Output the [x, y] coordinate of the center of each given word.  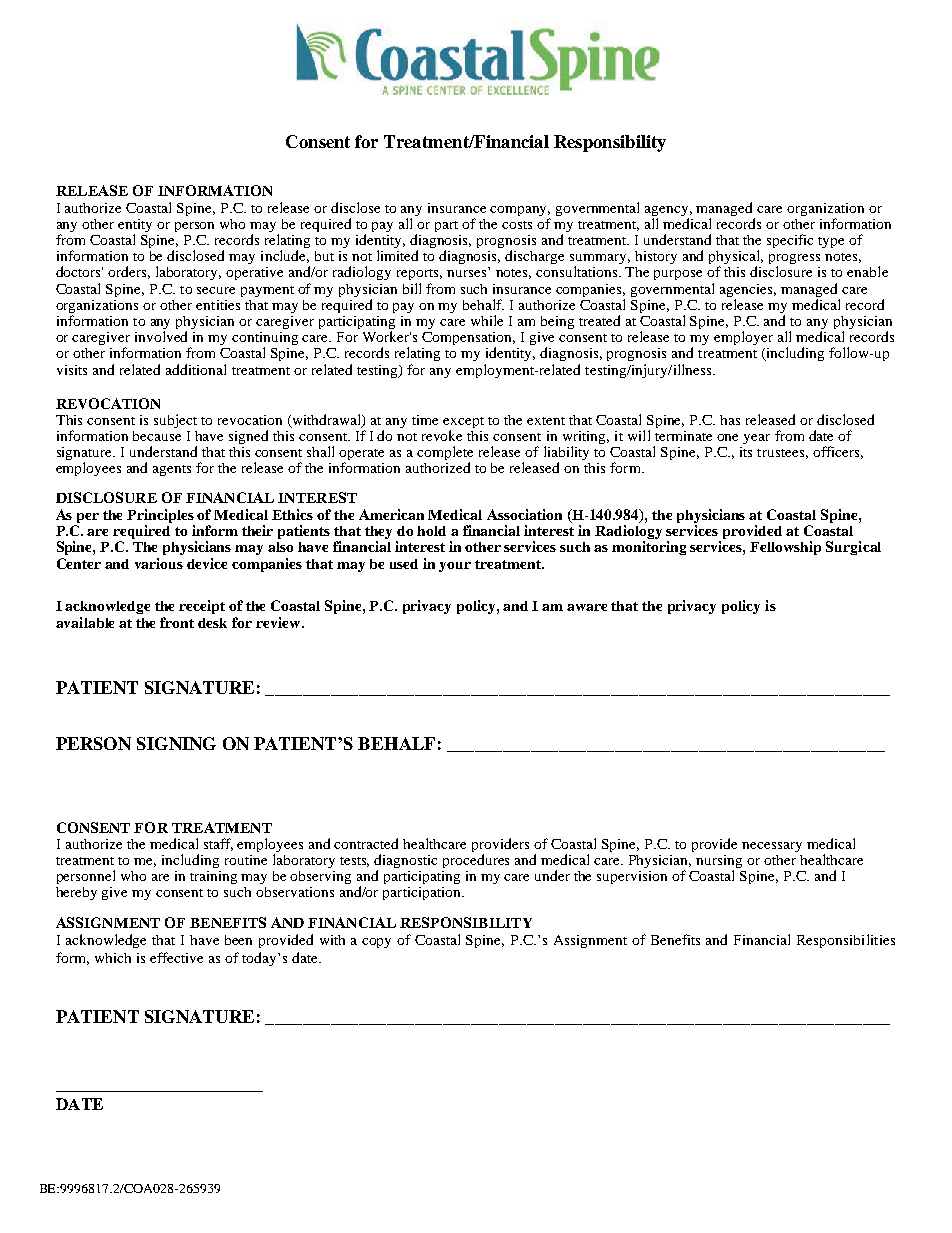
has [730, 420]
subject [175, 421]
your [455, 567]
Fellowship [785, 548]
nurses [466, 273]
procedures [476, 861]
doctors [79, 271]
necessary [772, 847]
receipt [202, 607]
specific [790, 241]
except [463, 422]
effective [176, 957]
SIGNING [176, 743]
